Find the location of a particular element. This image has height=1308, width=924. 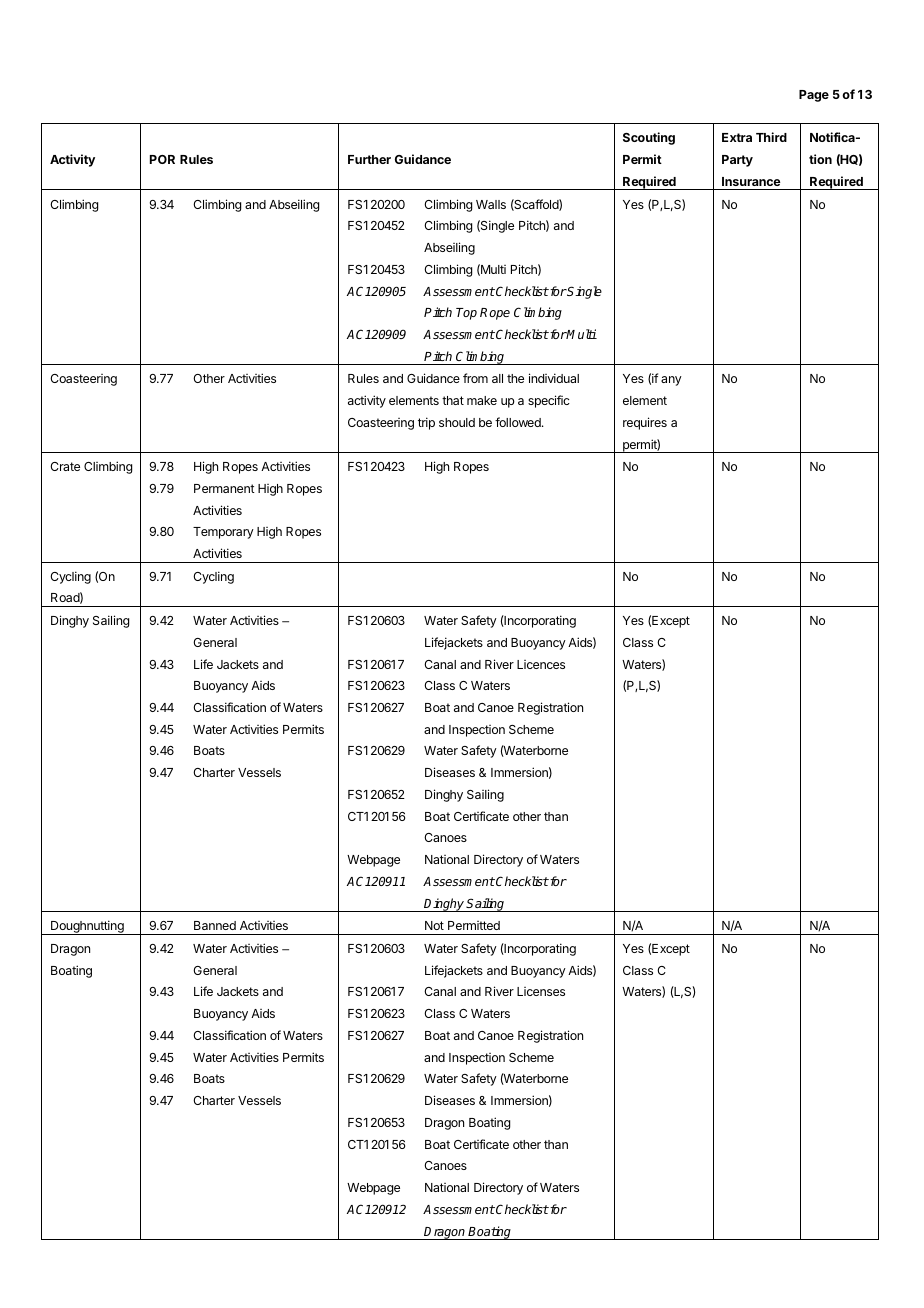

Further is located at coordinates (369, 159).
